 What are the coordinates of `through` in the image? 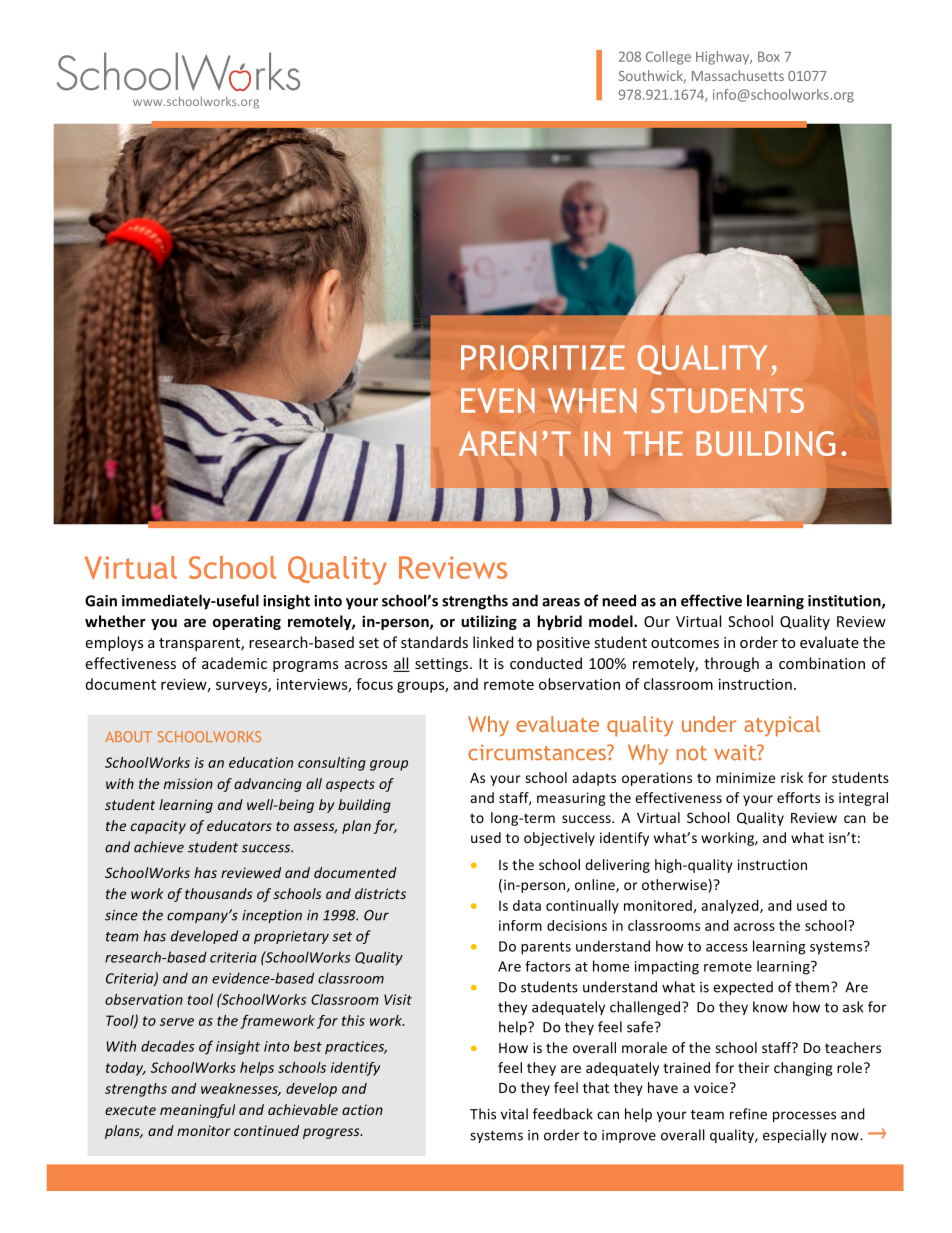 It's located at (731, 664).
